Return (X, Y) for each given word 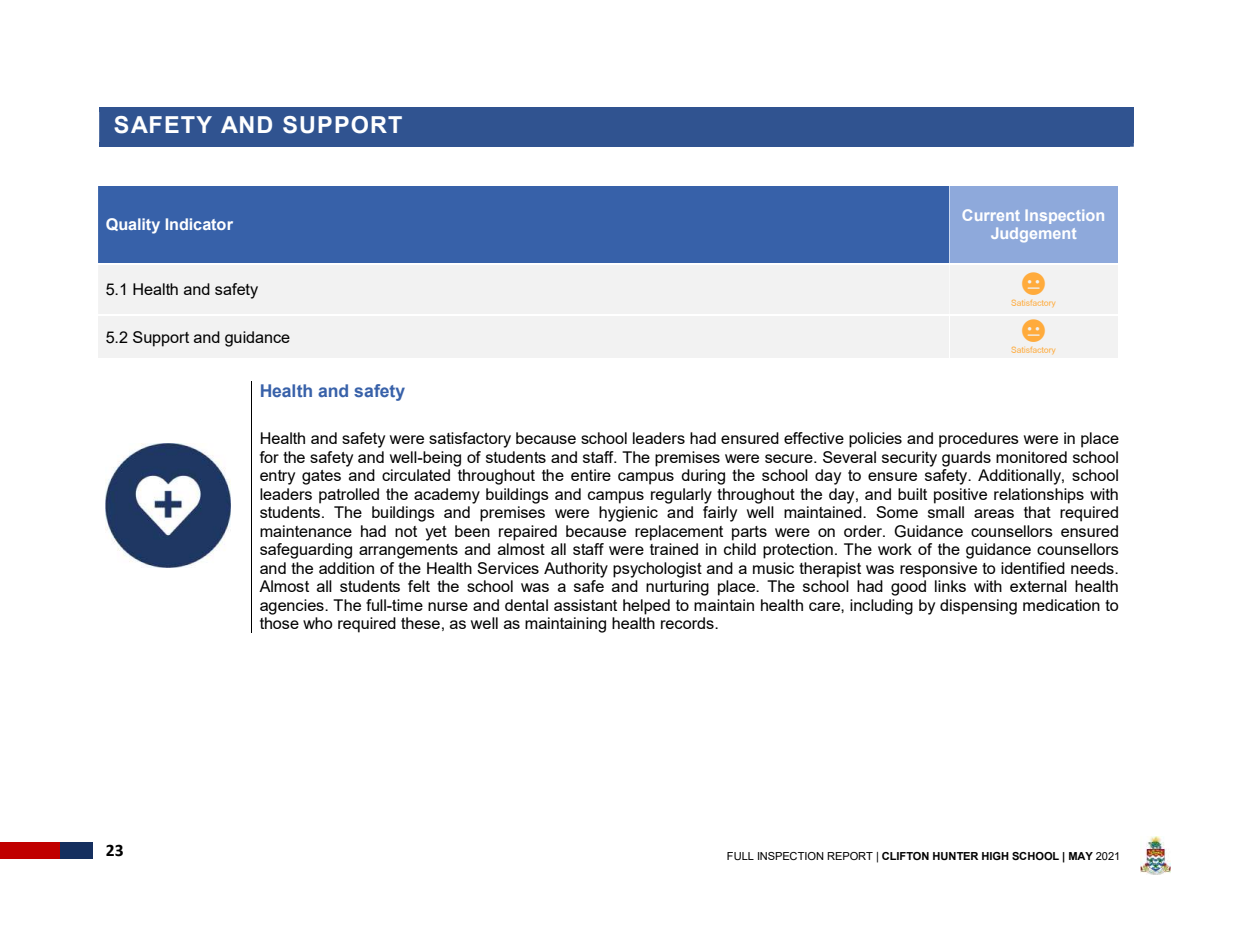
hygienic (628, 514)
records (688, 623)
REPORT (850, 856)
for (269, 457)
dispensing (978, 607)
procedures (979, 440)
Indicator (199, 224)
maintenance (306, 531)
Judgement (1033, 234)
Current (991, 215)
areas (994, 513)
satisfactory (470, 440)
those (279, 623)
